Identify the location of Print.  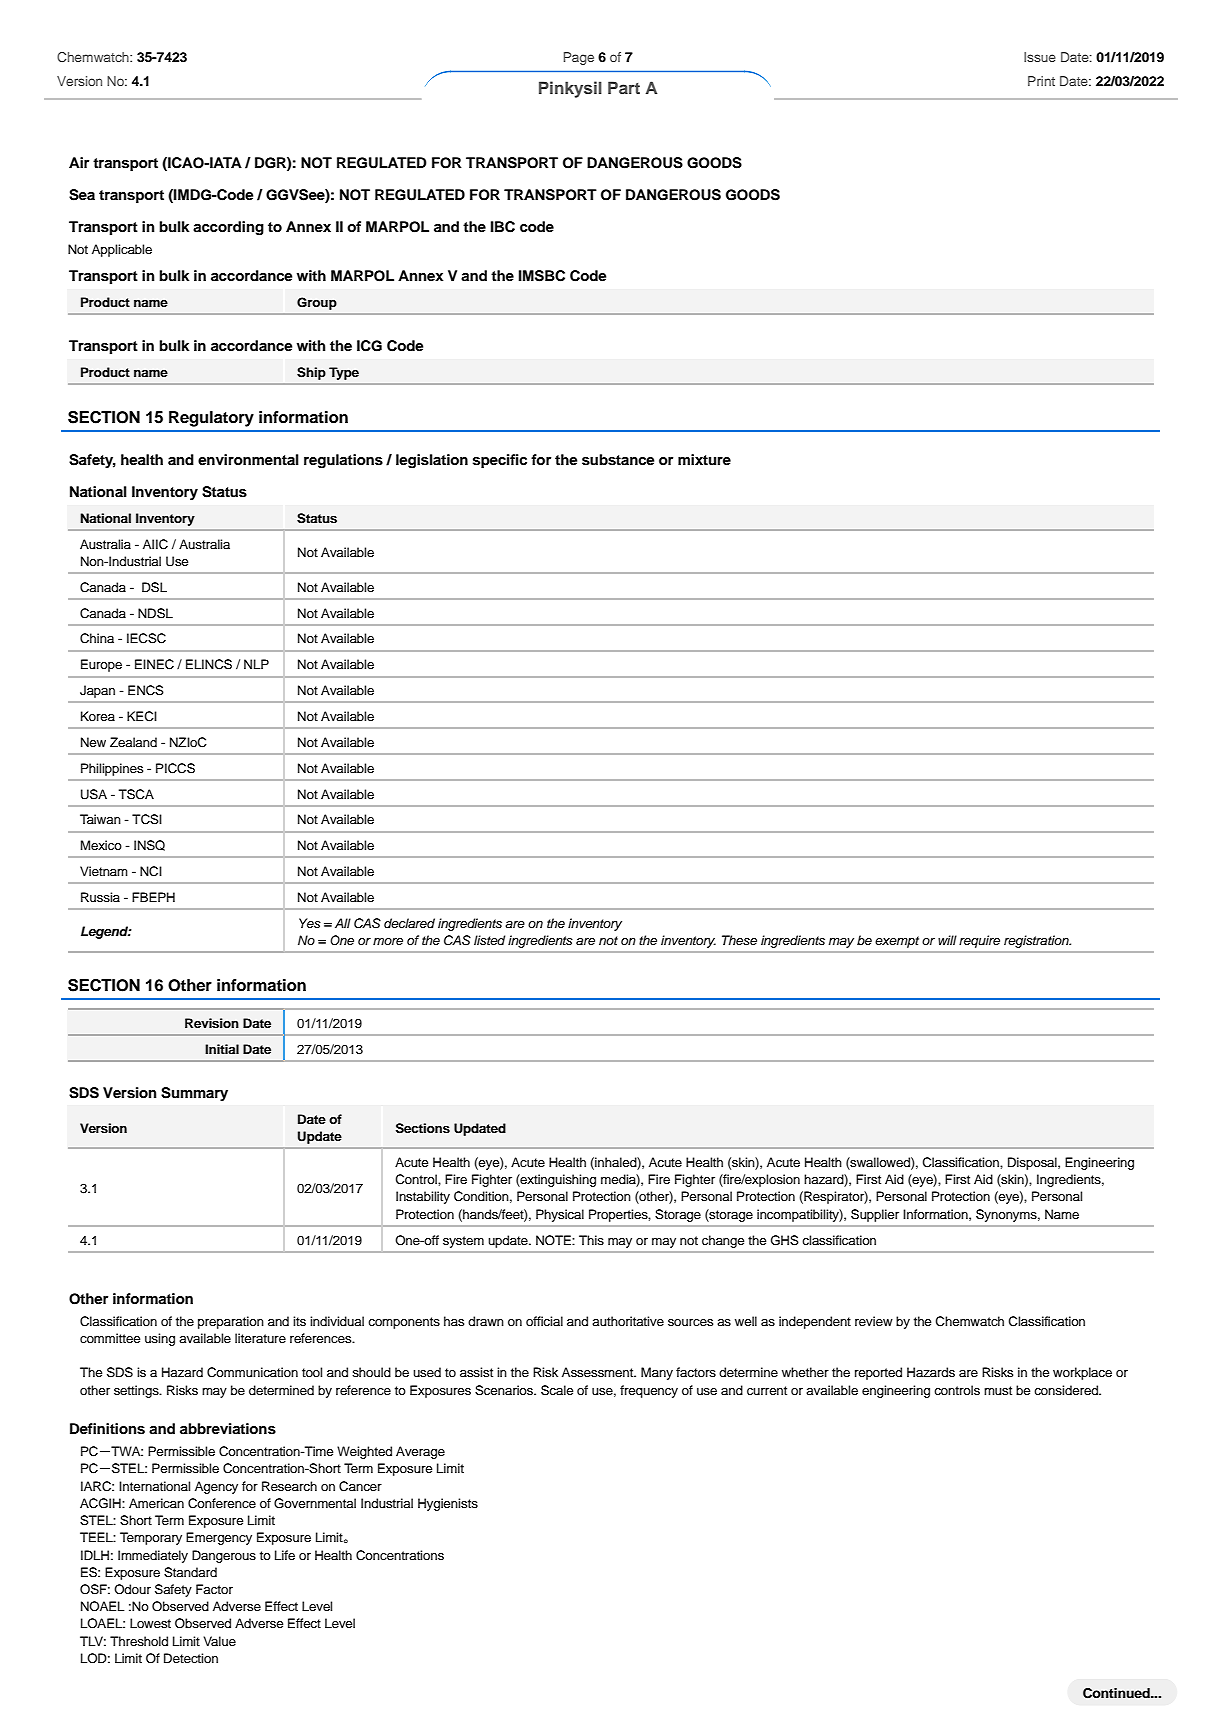
(1041, 81).
